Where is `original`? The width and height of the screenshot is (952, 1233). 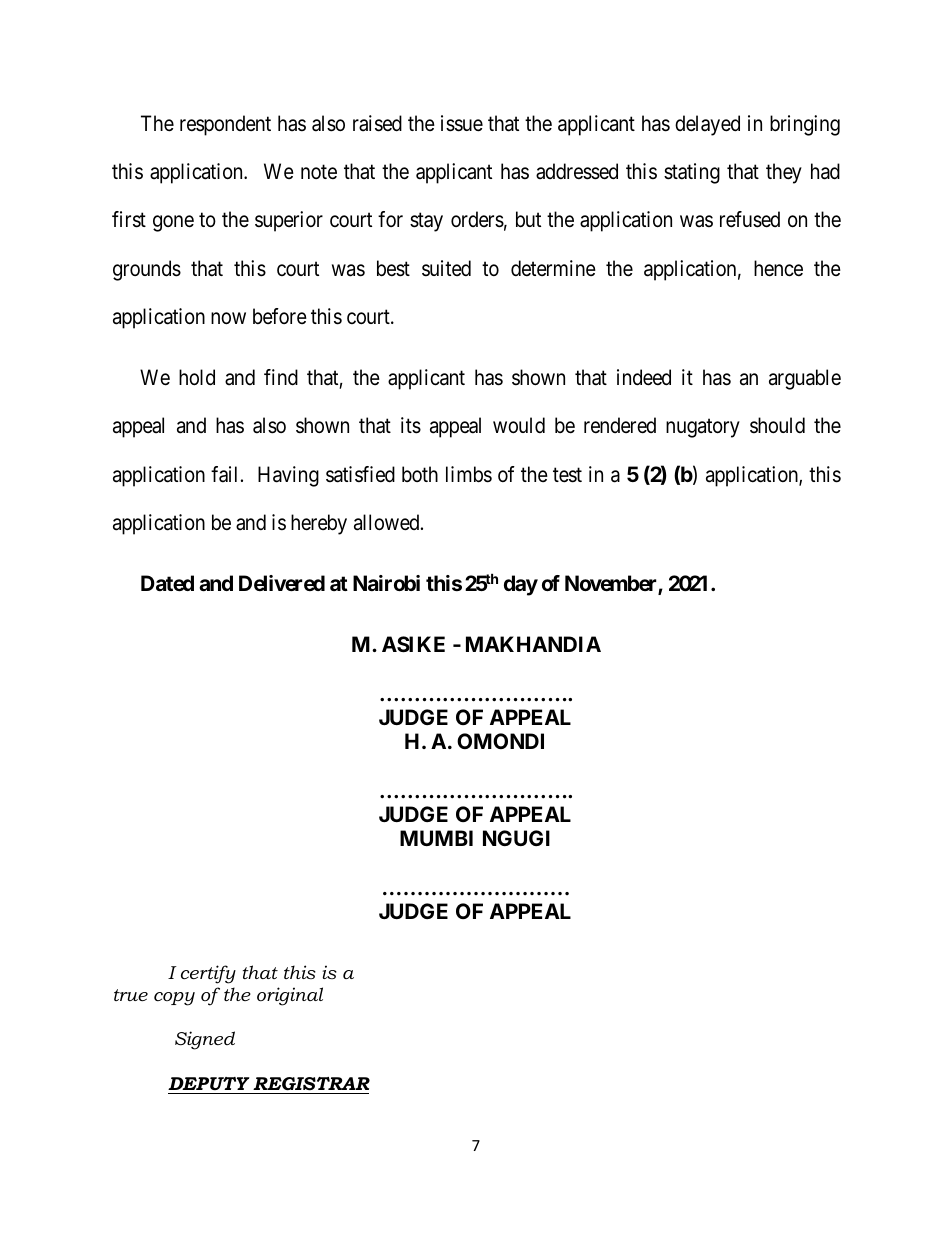
original is located at coordinates (290, 996).
